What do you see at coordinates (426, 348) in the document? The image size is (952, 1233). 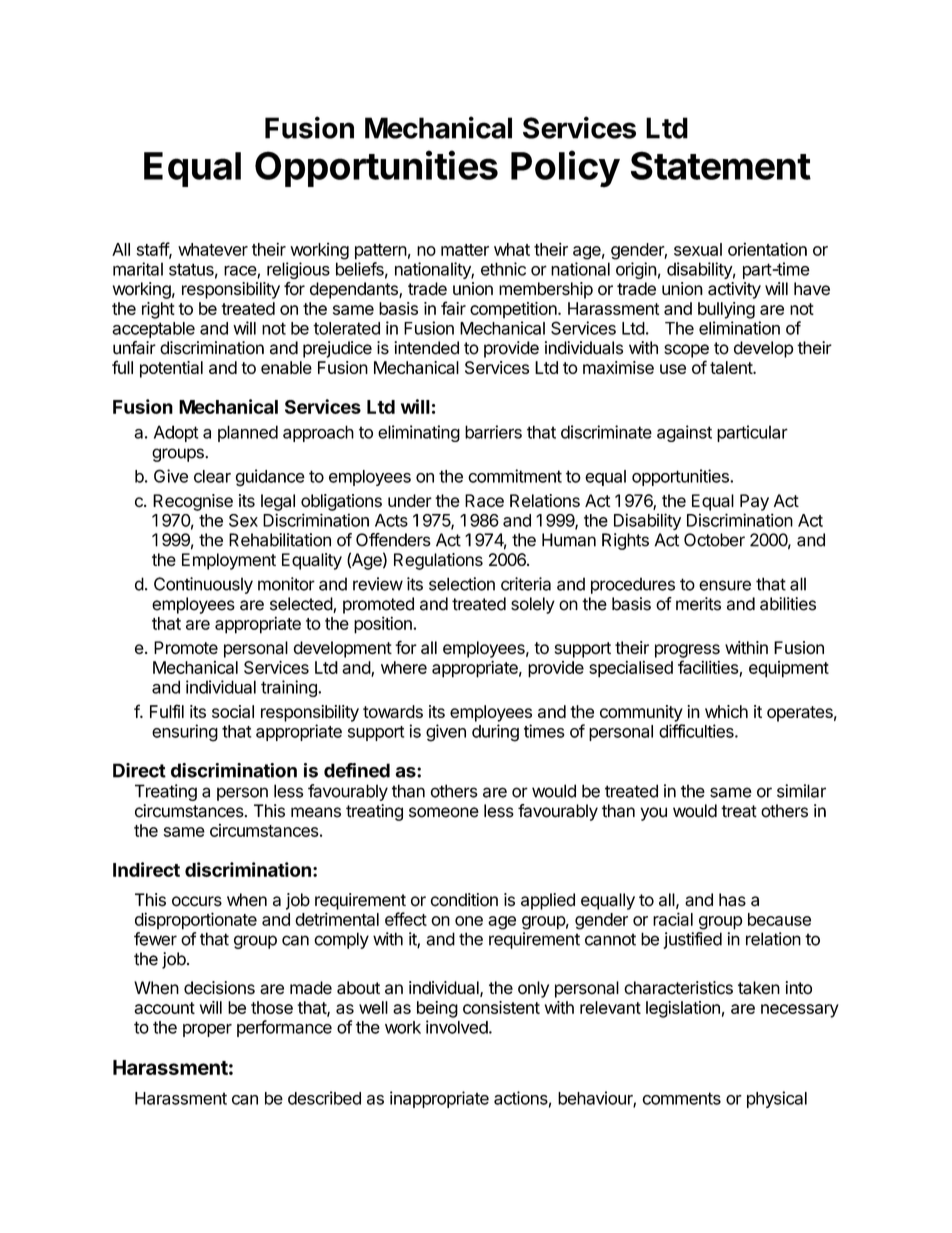 I see `intended` at bounding box center [426, 348].
